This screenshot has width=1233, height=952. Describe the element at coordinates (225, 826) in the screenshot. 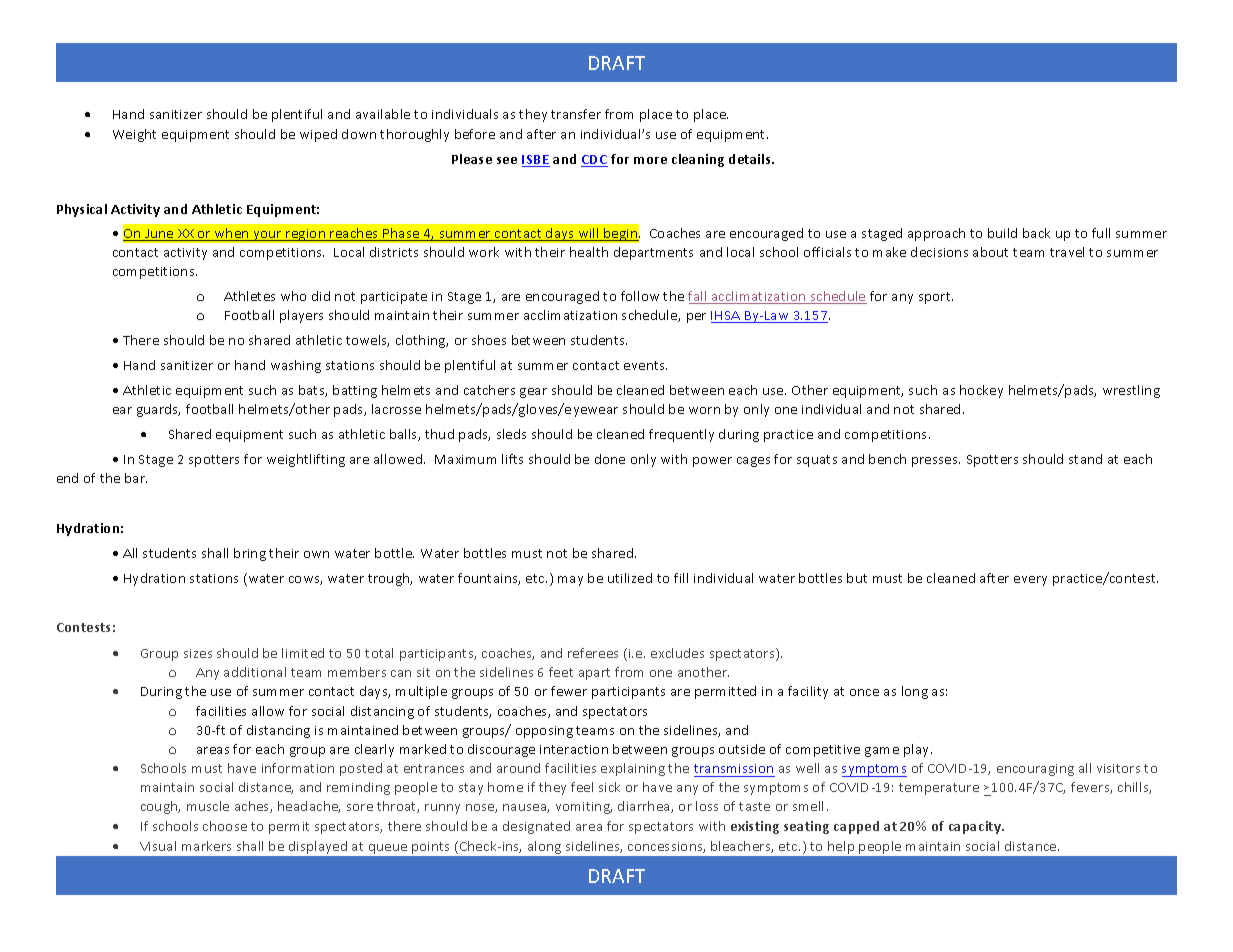

I see `choose` at that location.
